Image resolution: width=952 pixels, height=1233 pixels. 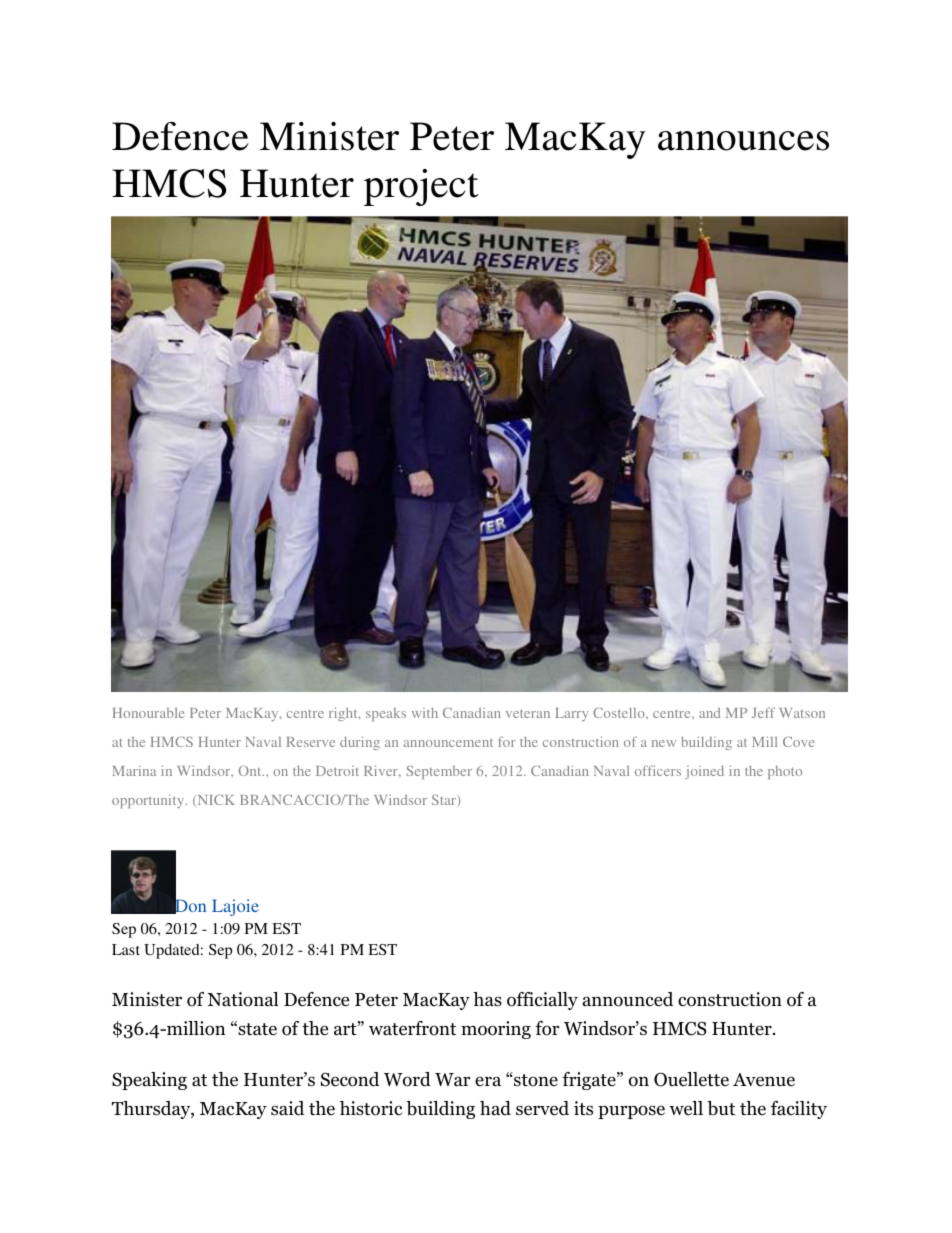 What do you see at coordinates (425, 713) in the document?
I see `with` at bounding box center [425, 713].
